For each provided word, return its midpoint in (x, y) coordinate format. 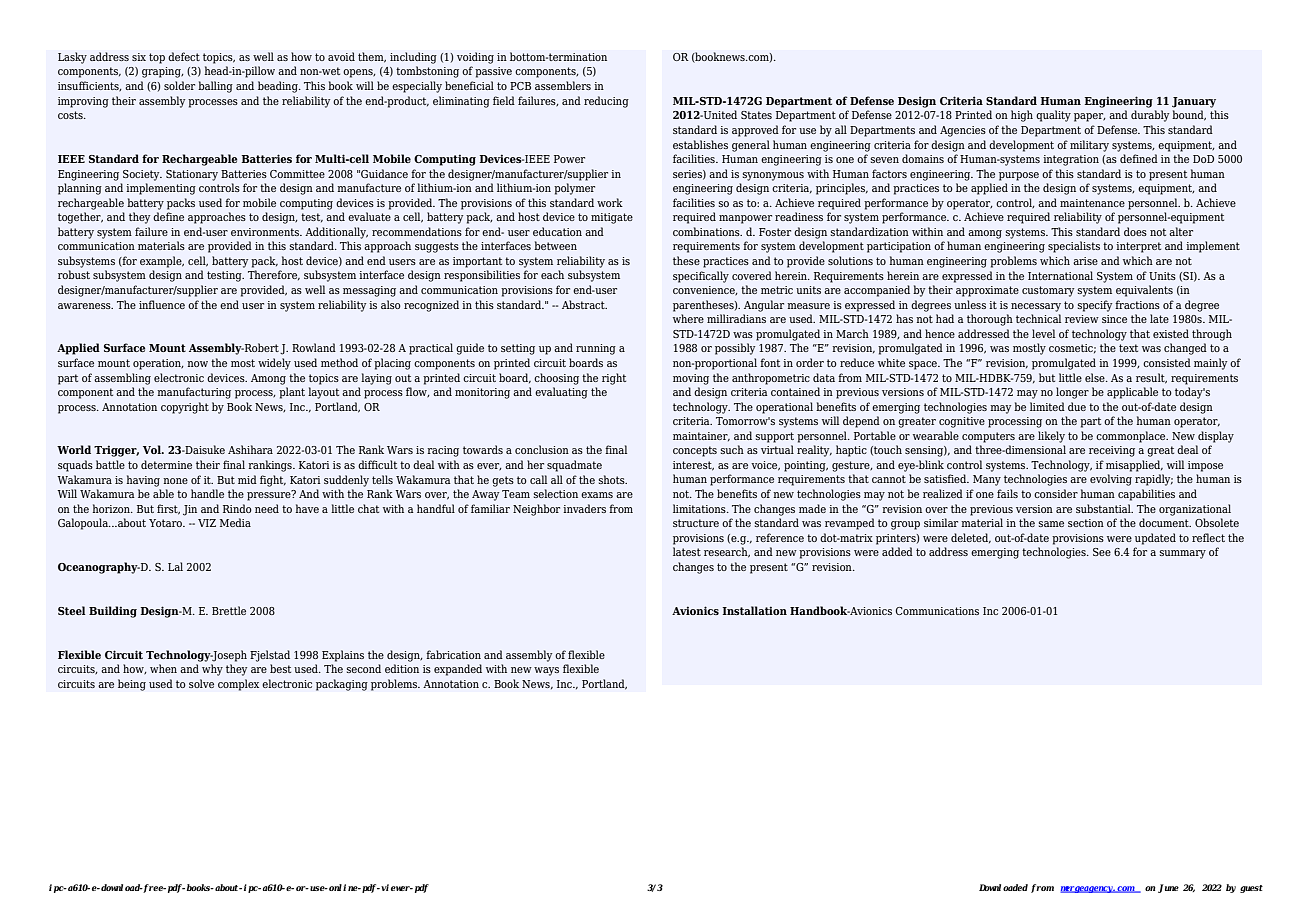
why (212, 670)
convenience (705, 291)
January (1194, 102)
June (1168, 888)
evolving (1111, 480)
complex (238, 685)
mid (247, 479)
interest (693, 466)
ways (546, 671)
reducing (606, 102)
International (1060, 275)
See (1102, 552)
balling (215, 87)
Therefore (274, 275)
